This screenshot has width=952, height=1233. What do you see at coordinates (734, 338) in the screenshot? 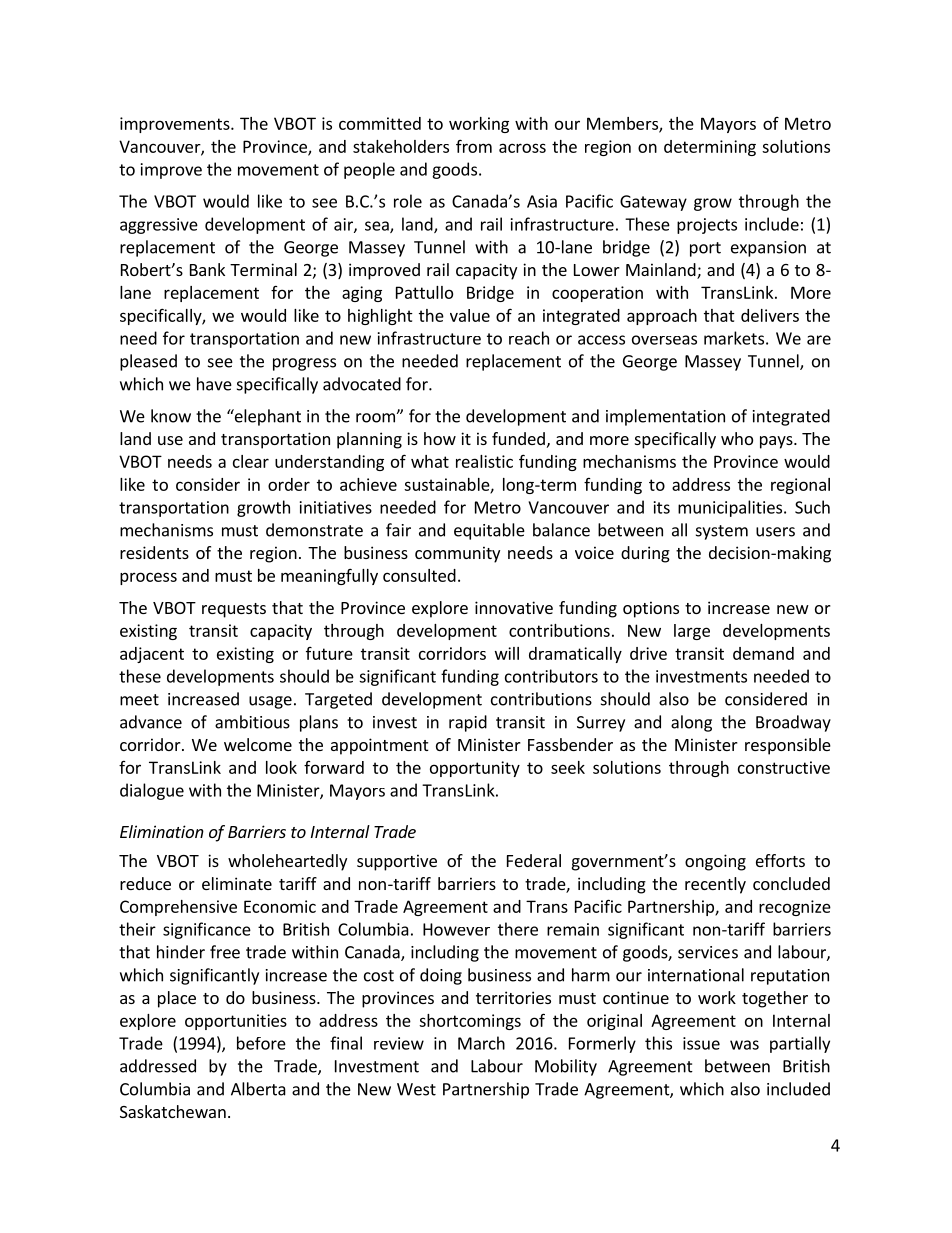
I see `markets` at bounding box center [734, 338].
